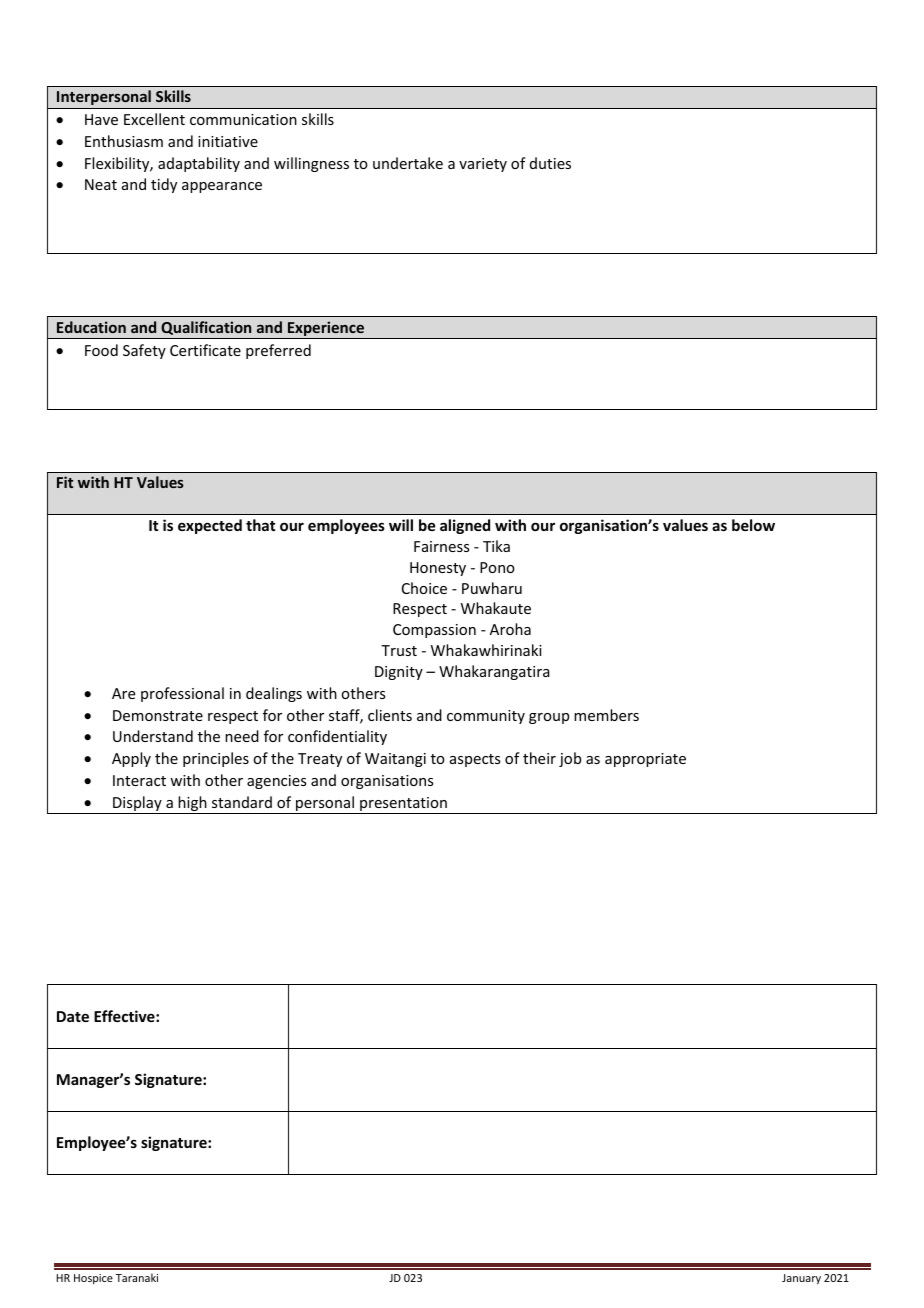 The width and height of the screenshot is (924, 1308). Describe the element at coordinates (408, 163) in the screenshot. I see `undertake` at that location.
